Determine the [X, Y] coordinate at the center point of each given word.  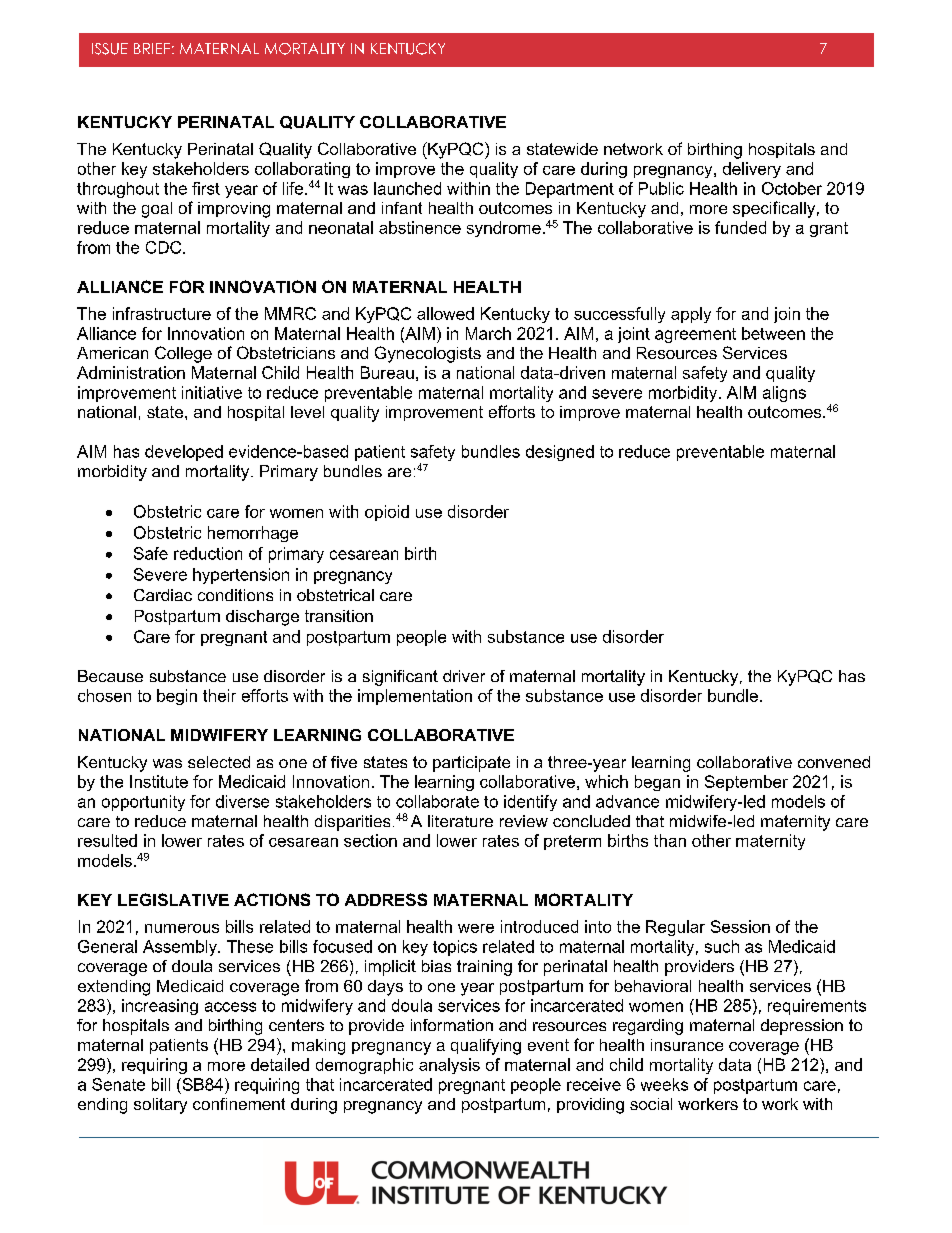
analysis [449, 1066]
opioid [387, 513]
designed [560, 453]
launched [407, 188]
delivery [752, 170]
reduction [208, 553]
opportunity [143, 803]
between [773, 333]
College [183, 354]
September [746, 783]
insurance [687, 1045]
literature [460, 821]
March [488, 333]
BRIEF [152, 48]
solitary [160, 1106]
